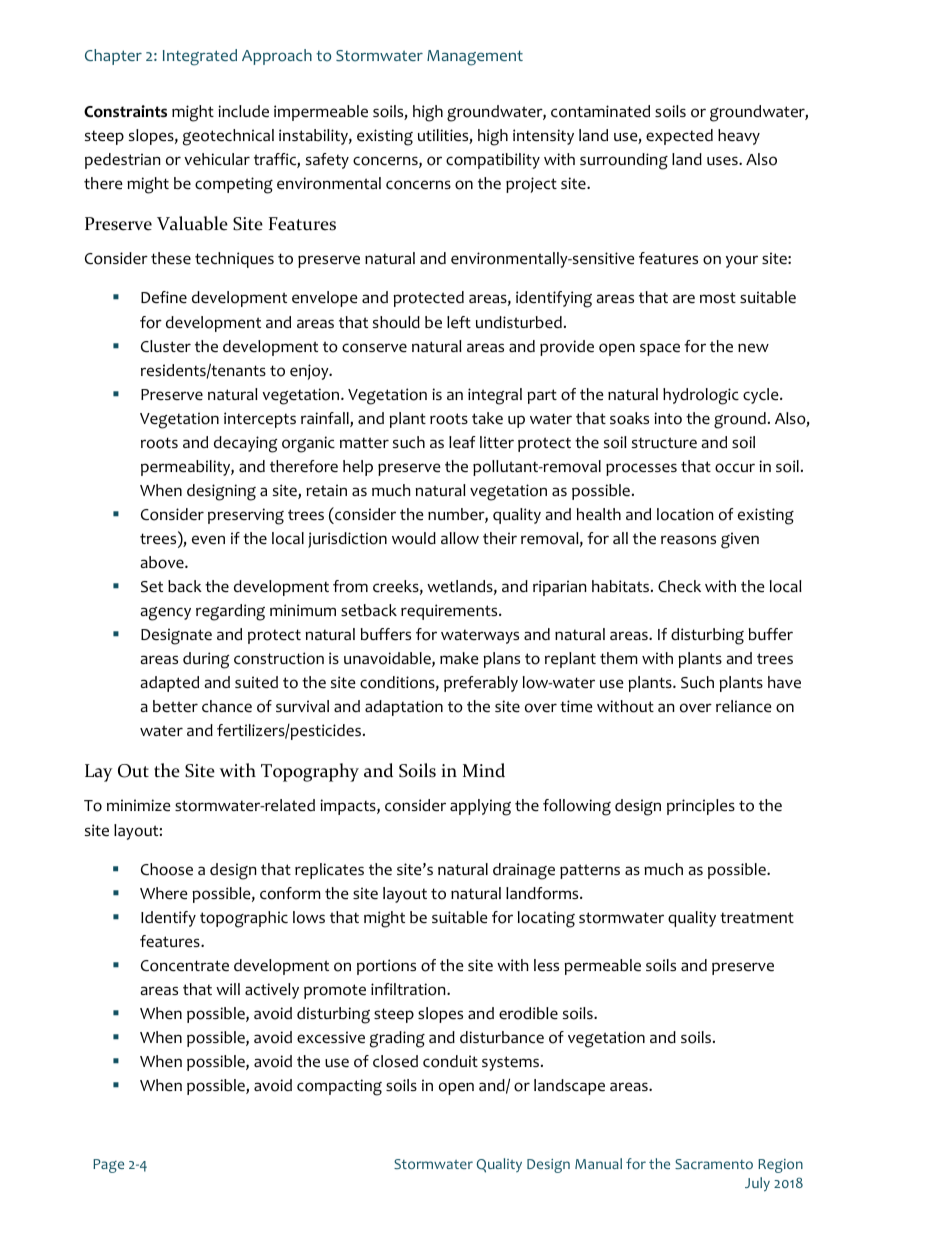 This image has height=1233, width=952. What do you see at coordinates (718, 298) in the image?
I see `most` at bounding box center [718, 298].
